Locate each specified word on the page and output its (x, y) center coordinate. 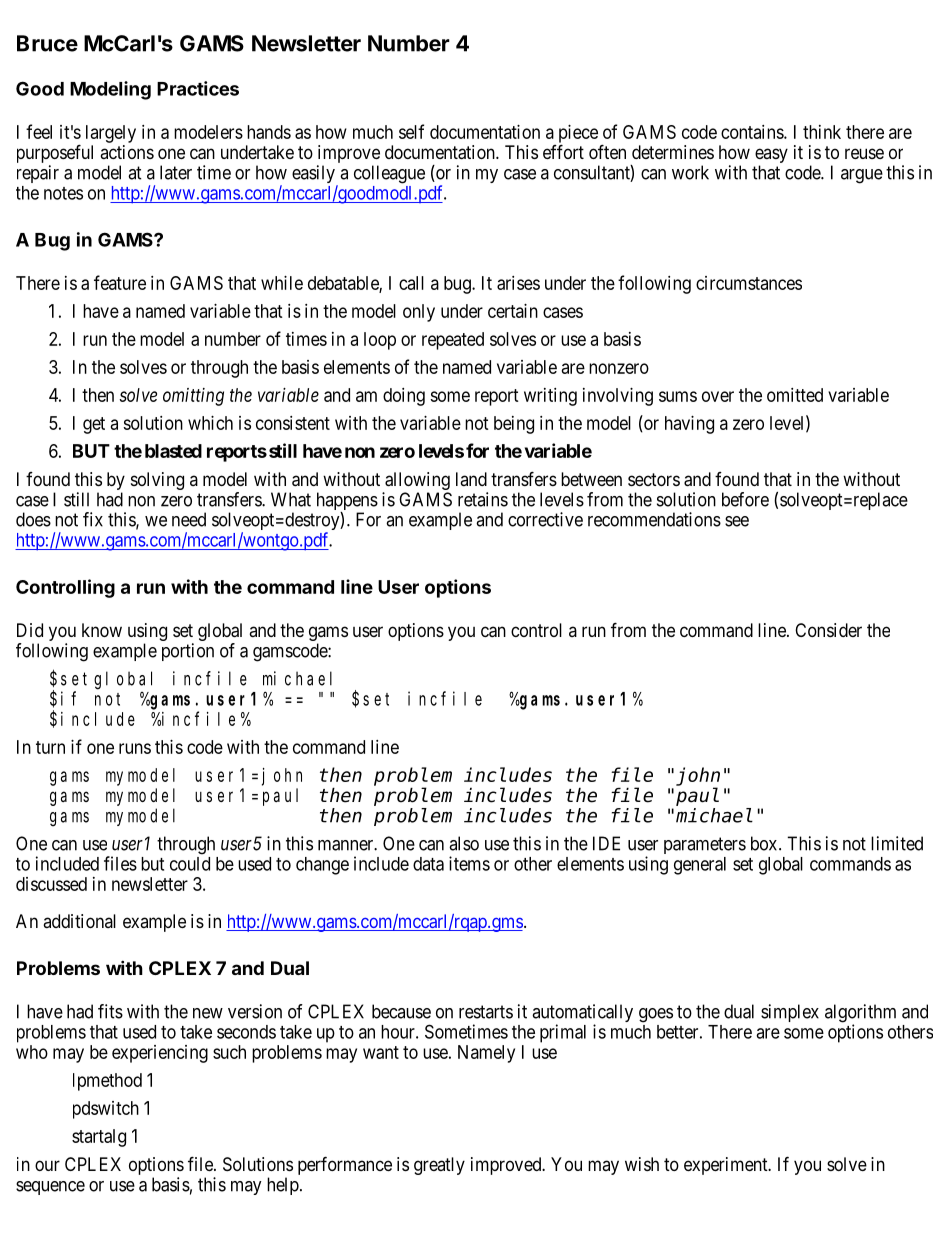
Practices (198, 88)
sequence (50, 1188)
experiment (727, 1166)
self (411, 131)
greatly (439, 1166)
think (822, 132)
